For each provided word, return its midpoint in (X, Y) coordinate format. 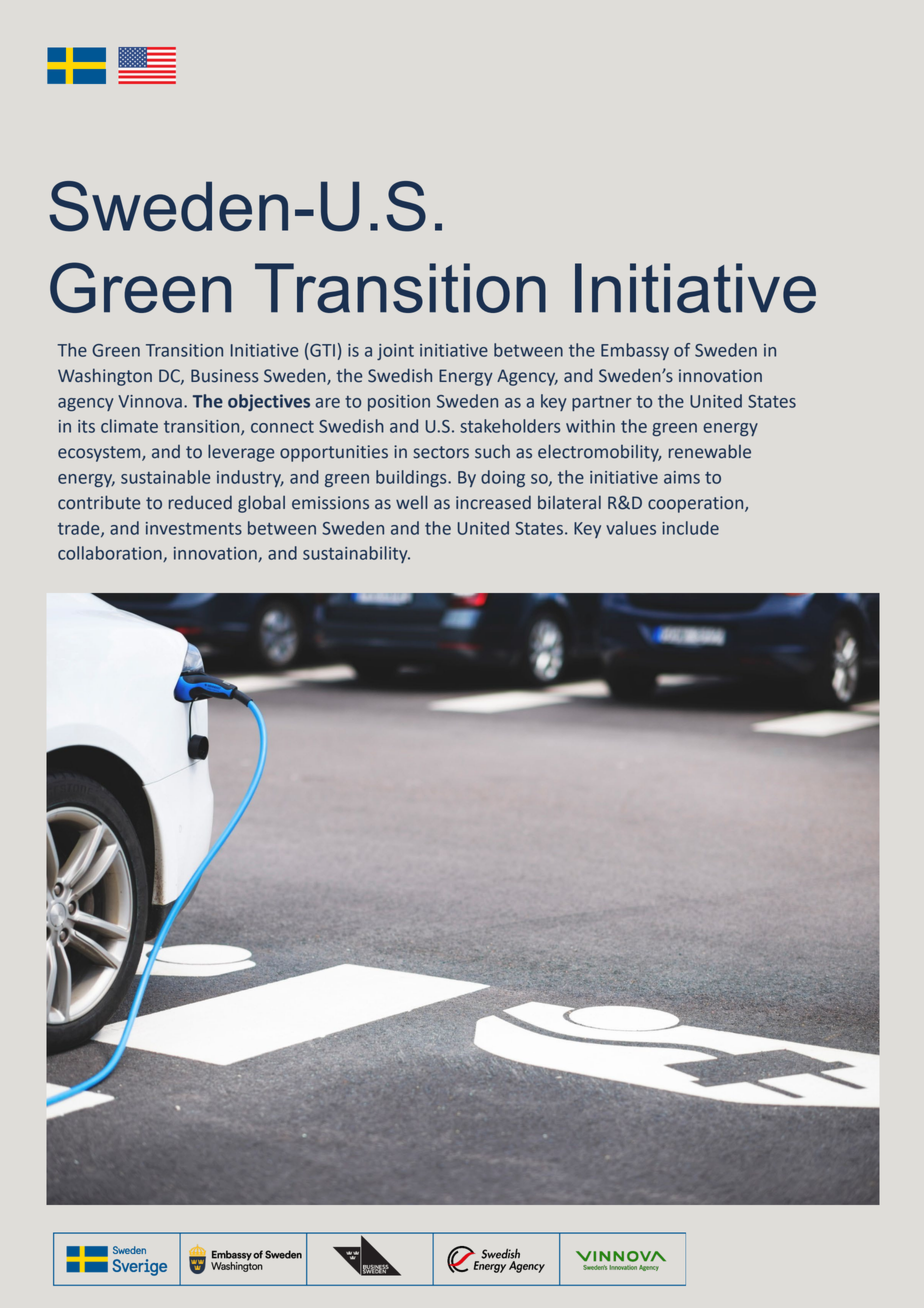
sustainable (165, 477)
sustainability (356, 554)
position (399, 403)
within (590, 426)
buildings (412, 478)
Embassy (635, 351)
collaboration (111, 554)
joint (395, 352)
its (86, 426)
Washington (105, 377)
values (631, 528)
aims (682, 477)
